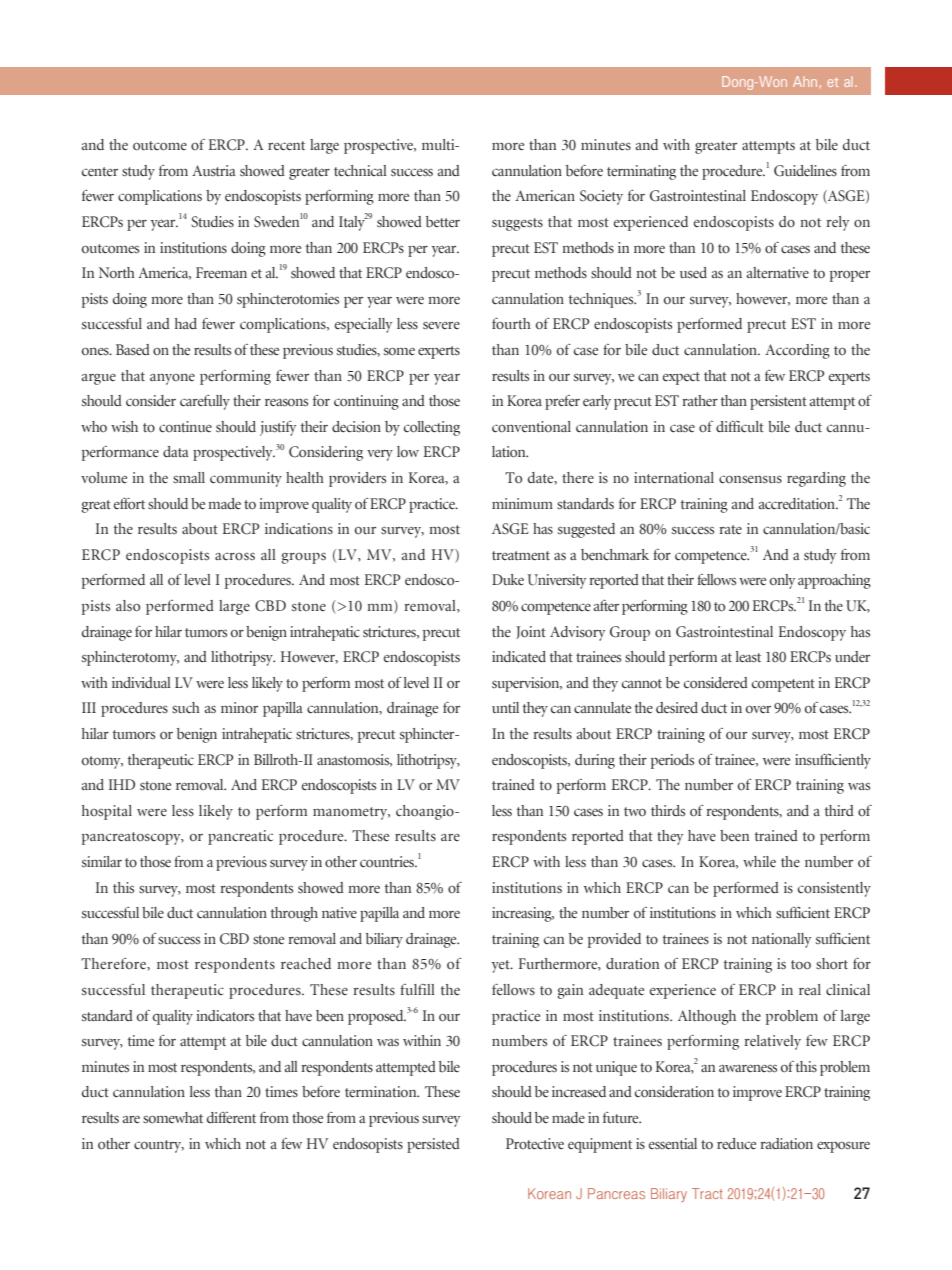  I want to click on different, so click(231, 1118).
